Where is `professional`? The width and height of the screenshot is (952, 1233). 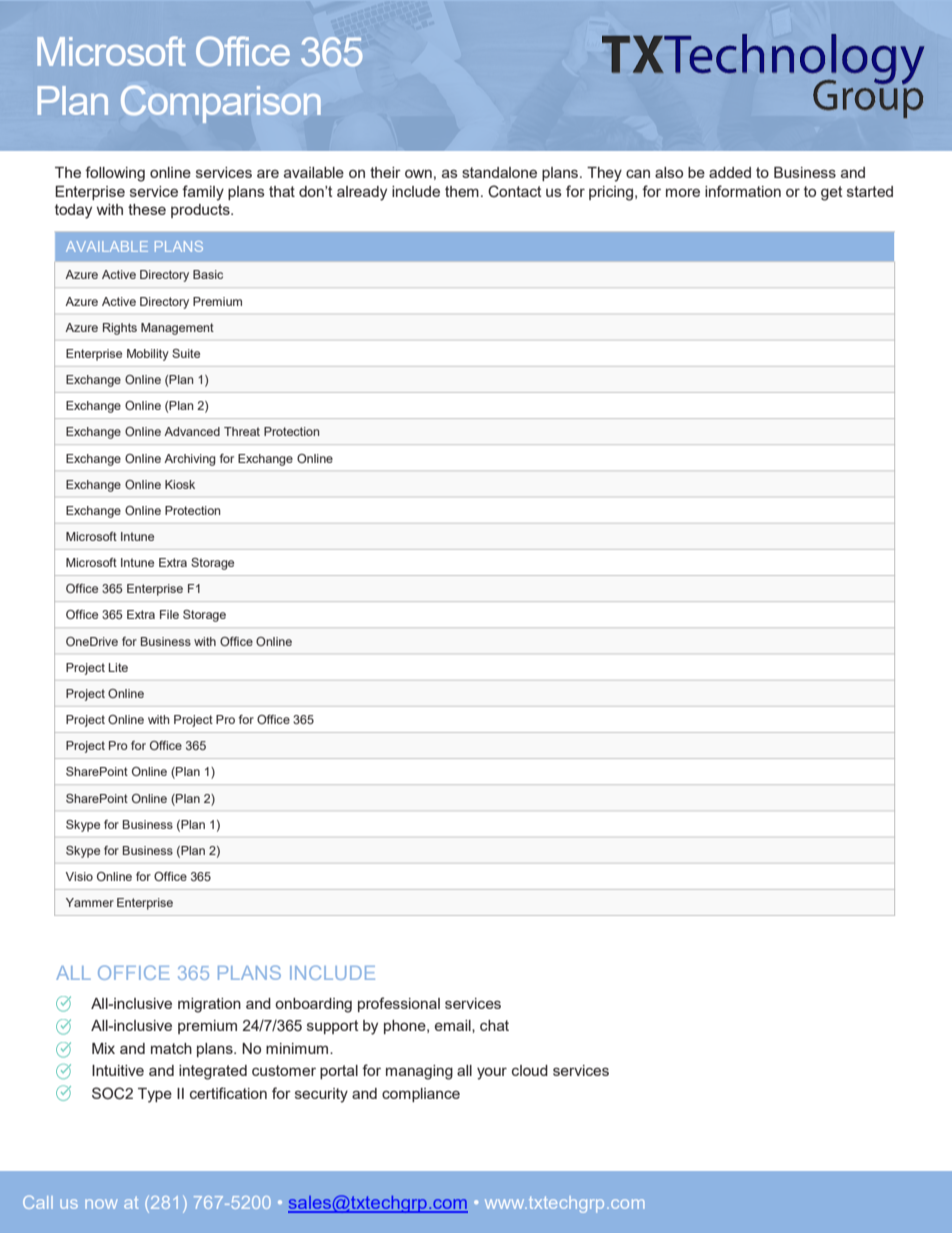
professional is located at coordinates (399, 1004).
